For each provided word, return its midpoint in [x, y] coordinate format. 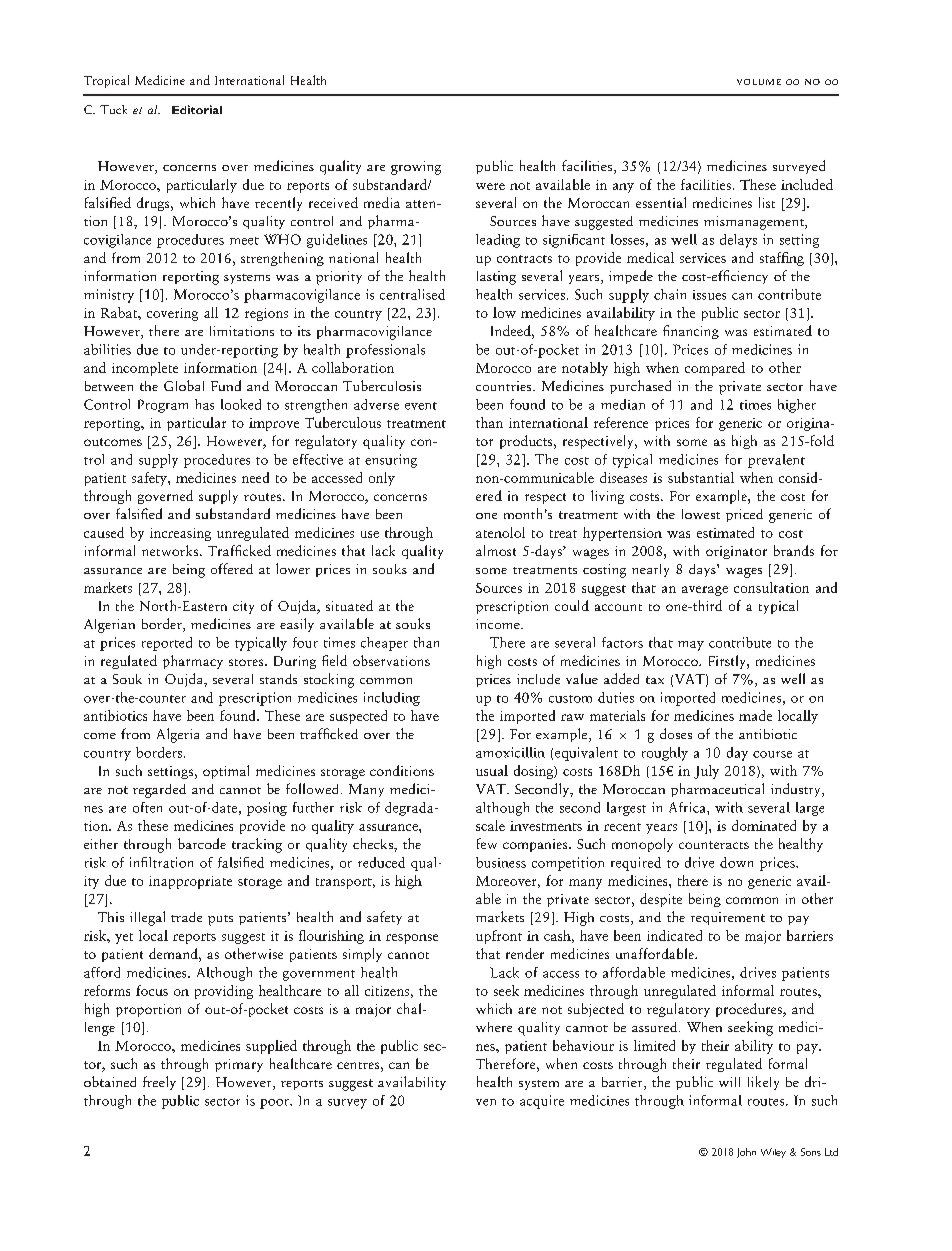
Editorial [197, 109]
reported [167, 644]
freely [159, 1083]
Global [184, 385]
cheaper [384, 644]
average [705, 591]
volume [759, 82]
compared [715, 369]
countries [505, 386]
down [736, 862]
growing [416, 168]
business [501, 862]
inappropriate [190, 882]
